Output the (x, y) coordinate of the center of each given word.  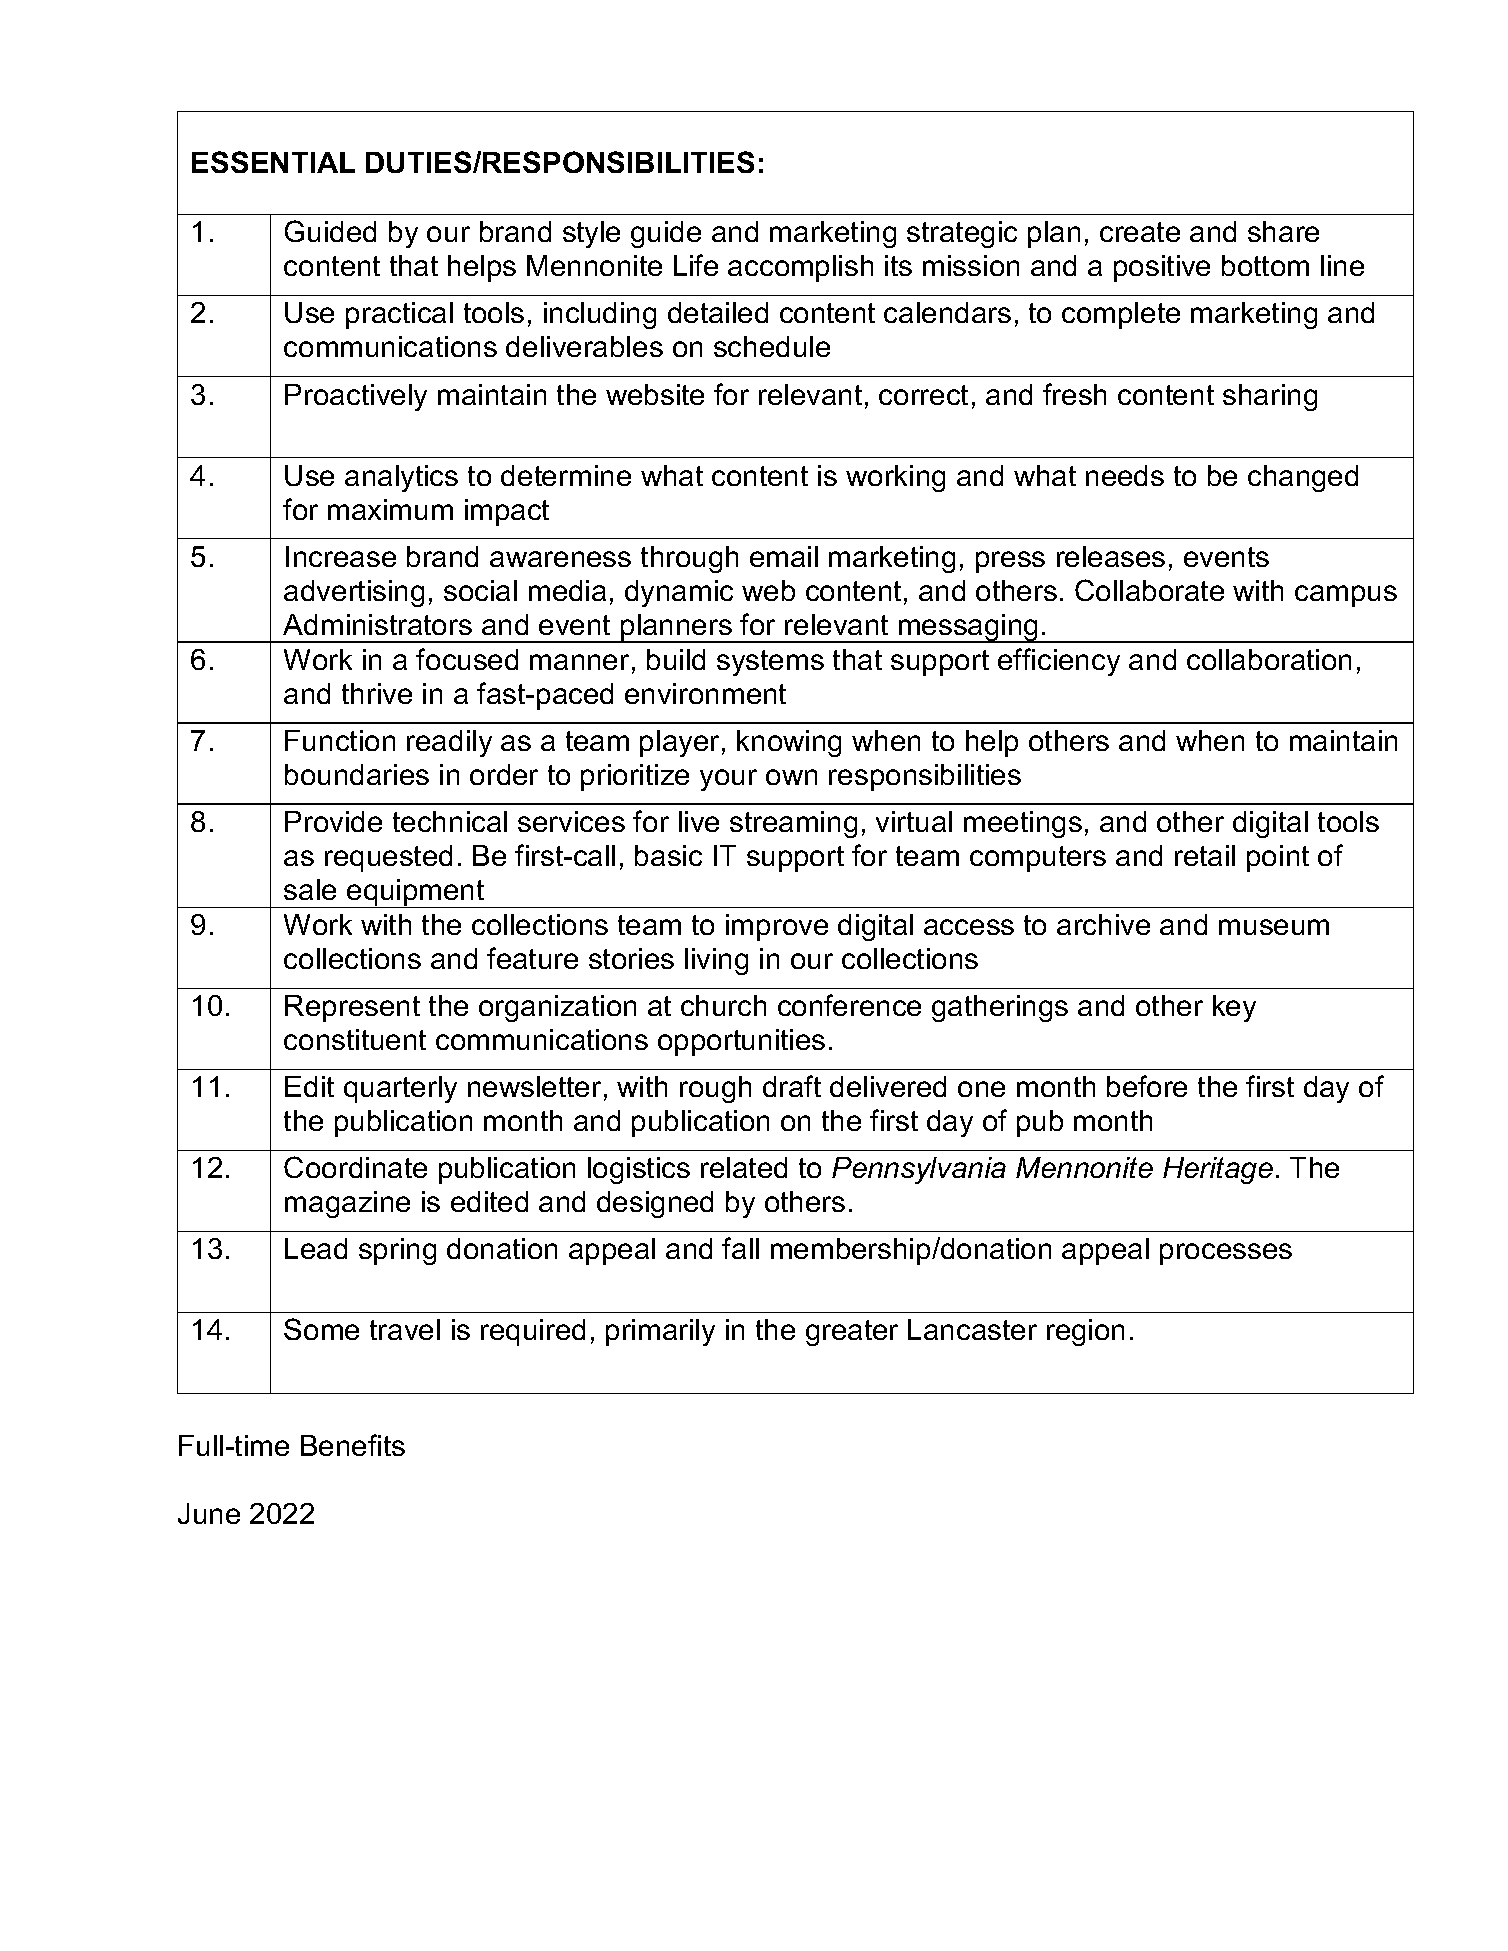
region (1085, 1332)
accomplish (800, 268)
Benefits (353, 1445)
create (1140, 232)
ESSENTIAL (273, 162)
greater (852, 1333)
